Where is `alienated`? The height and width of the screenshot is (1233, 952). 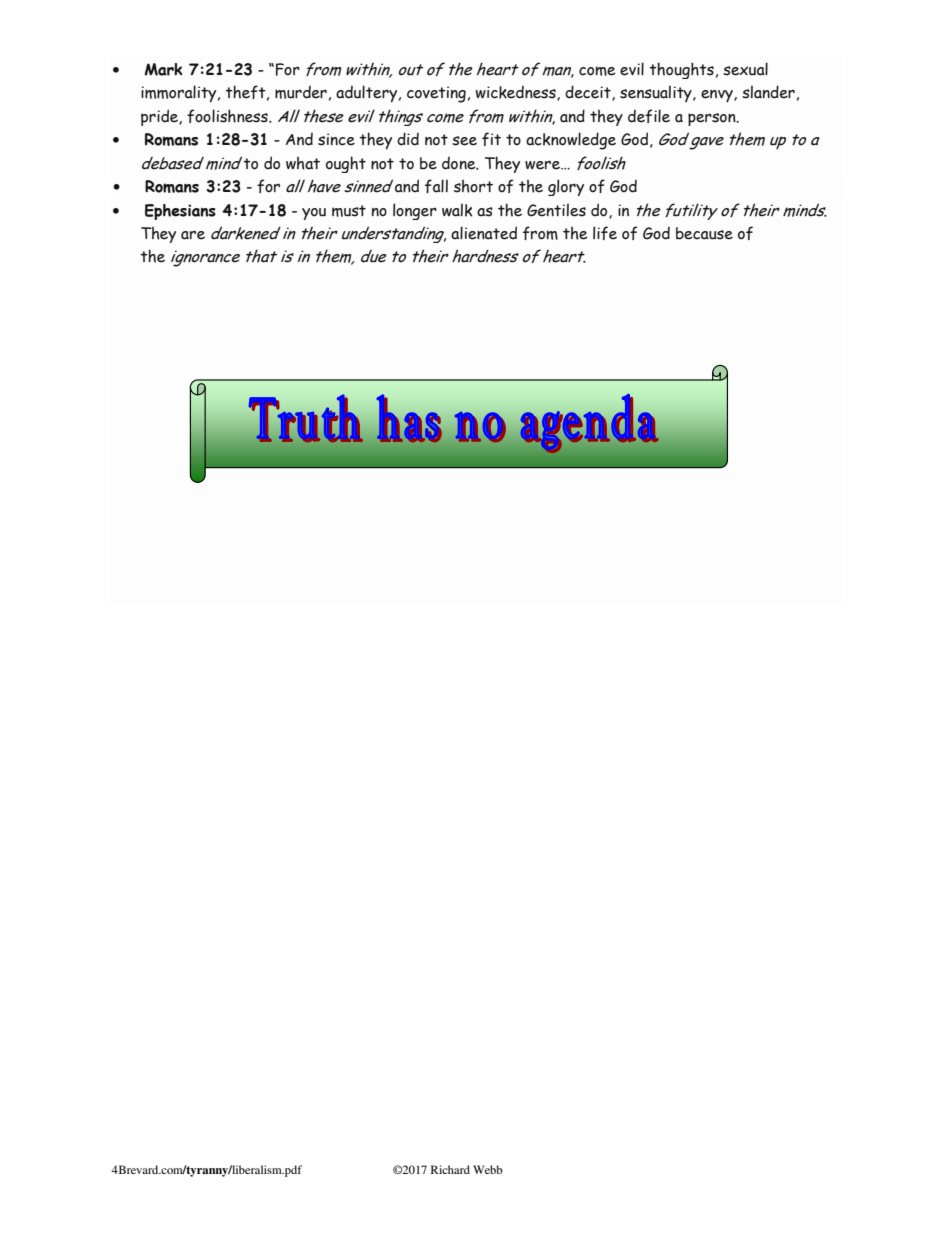
alienated is located at coordinates (484, 233).
